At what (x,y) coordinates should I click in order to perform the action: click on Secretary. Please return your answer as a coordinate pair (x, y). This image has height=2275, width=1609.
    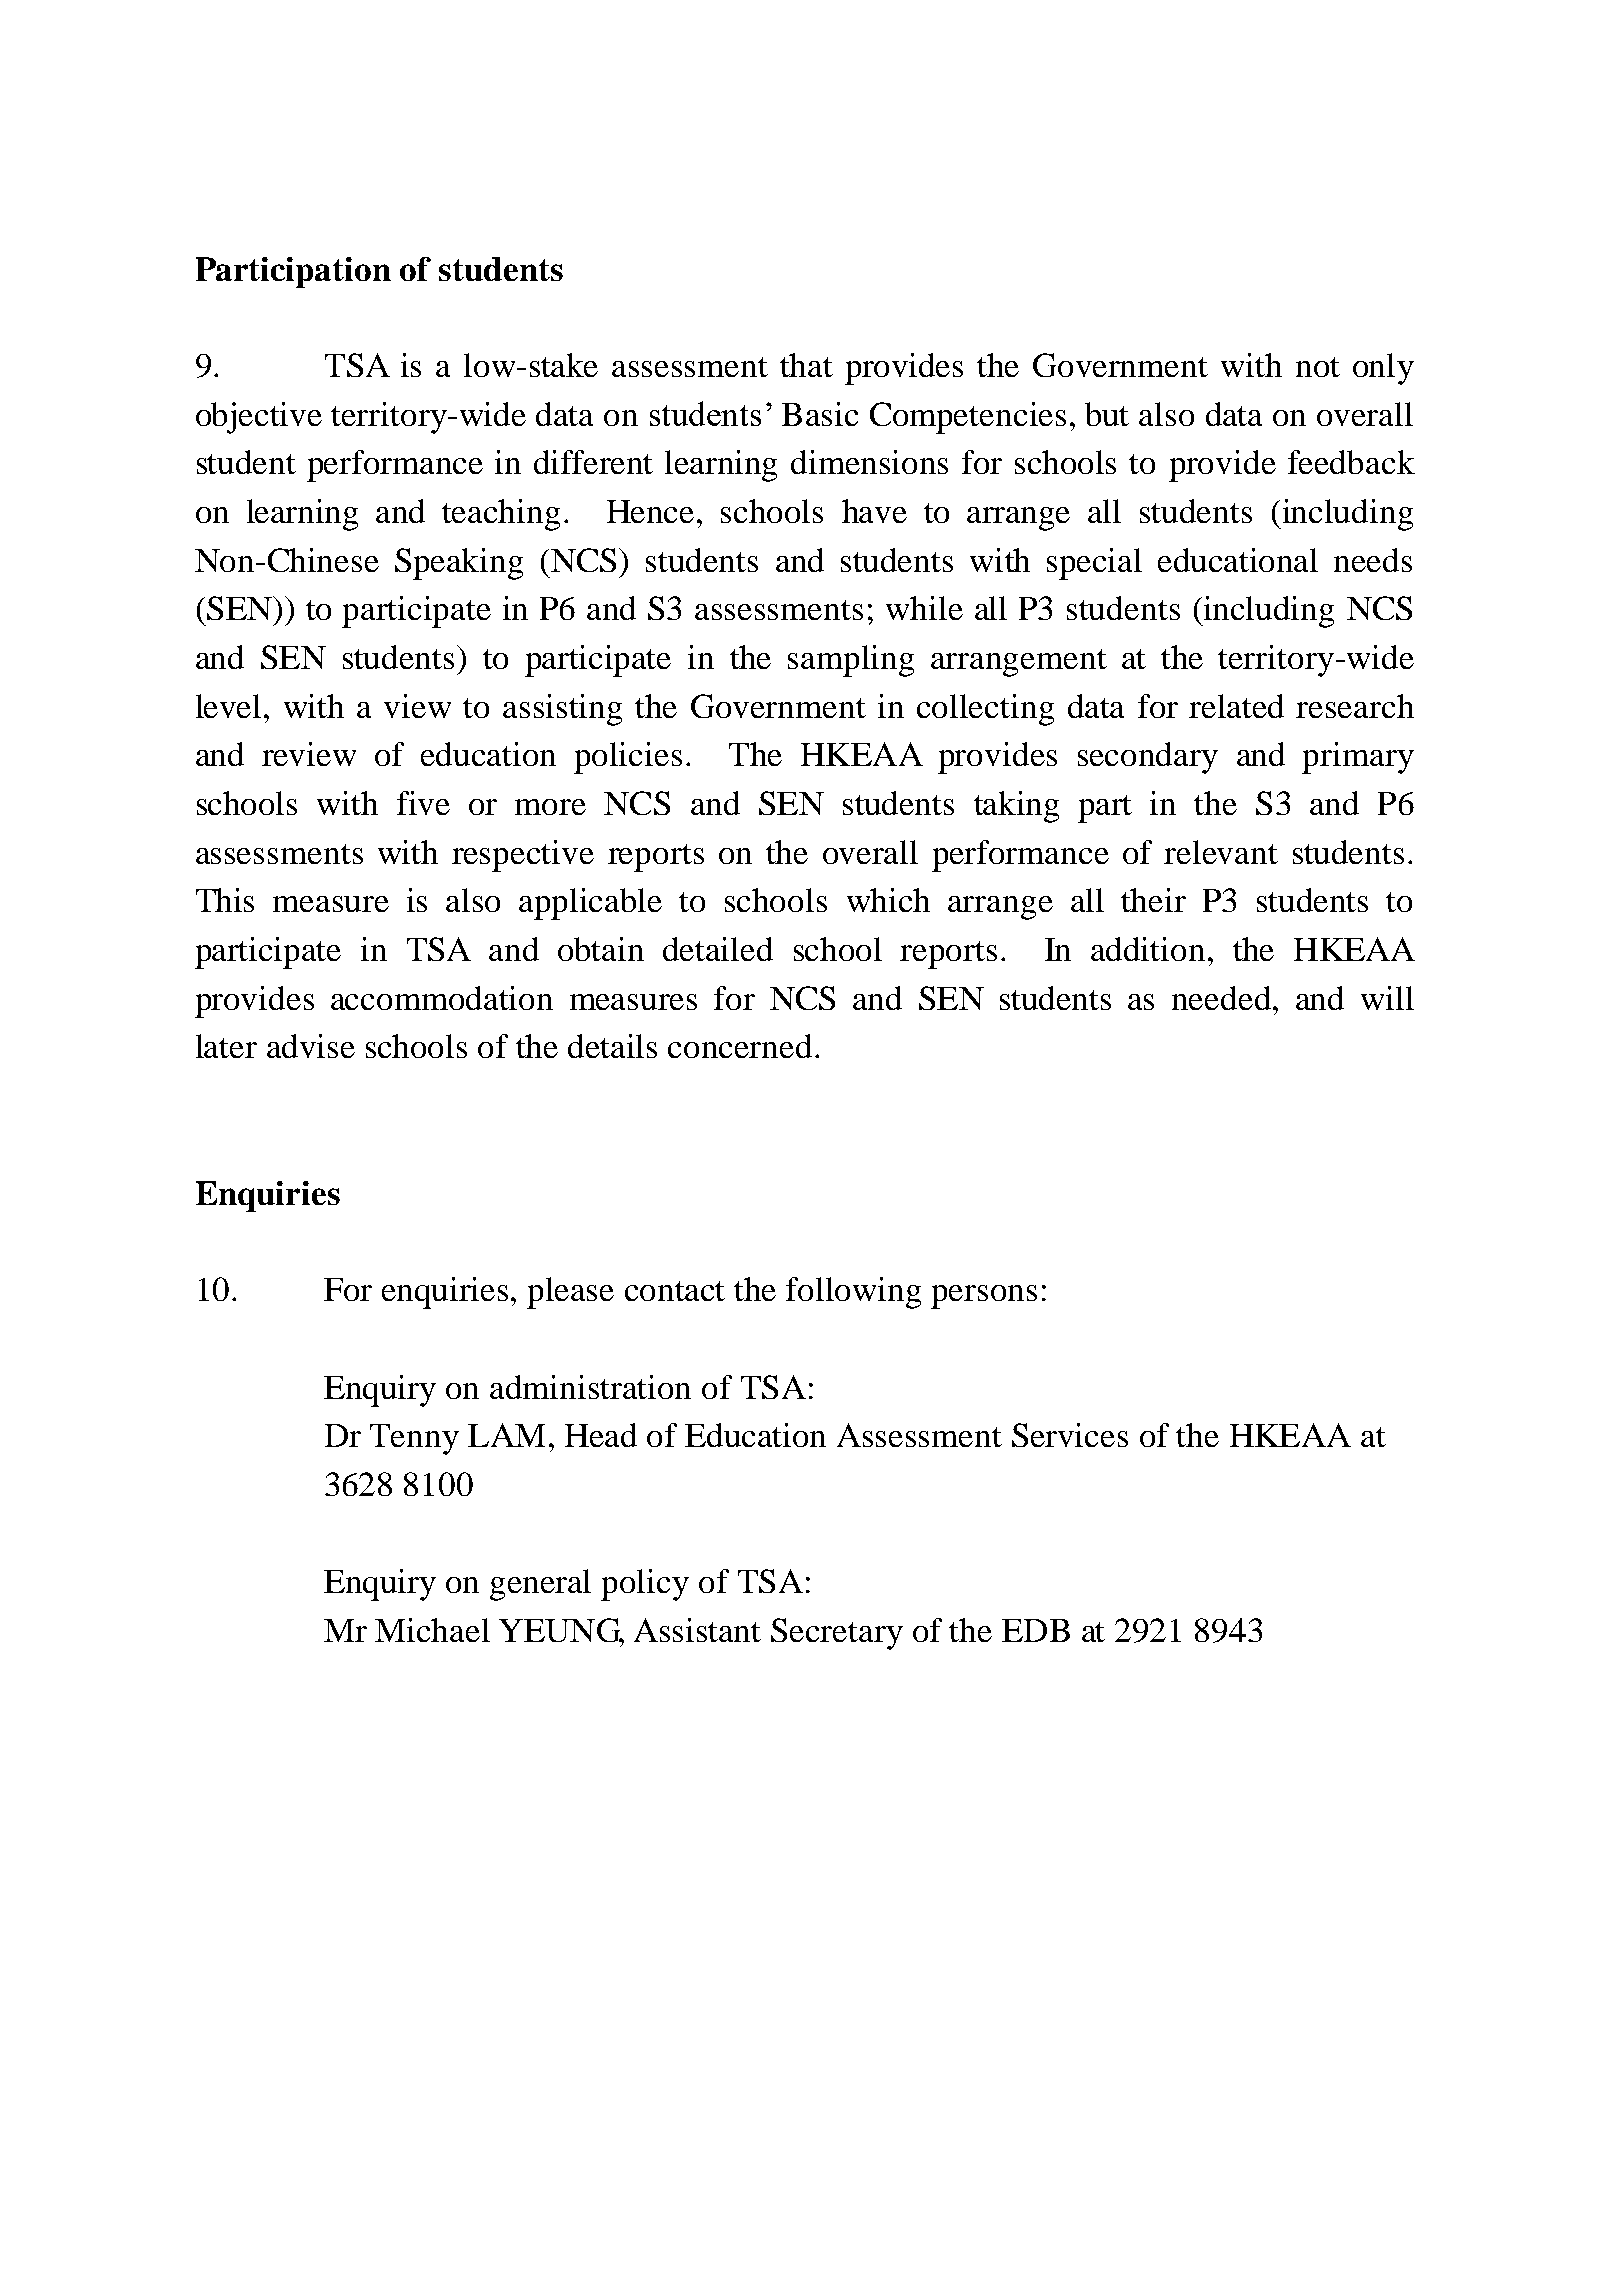
    Looking at the image, I should click on (837, 1634).
